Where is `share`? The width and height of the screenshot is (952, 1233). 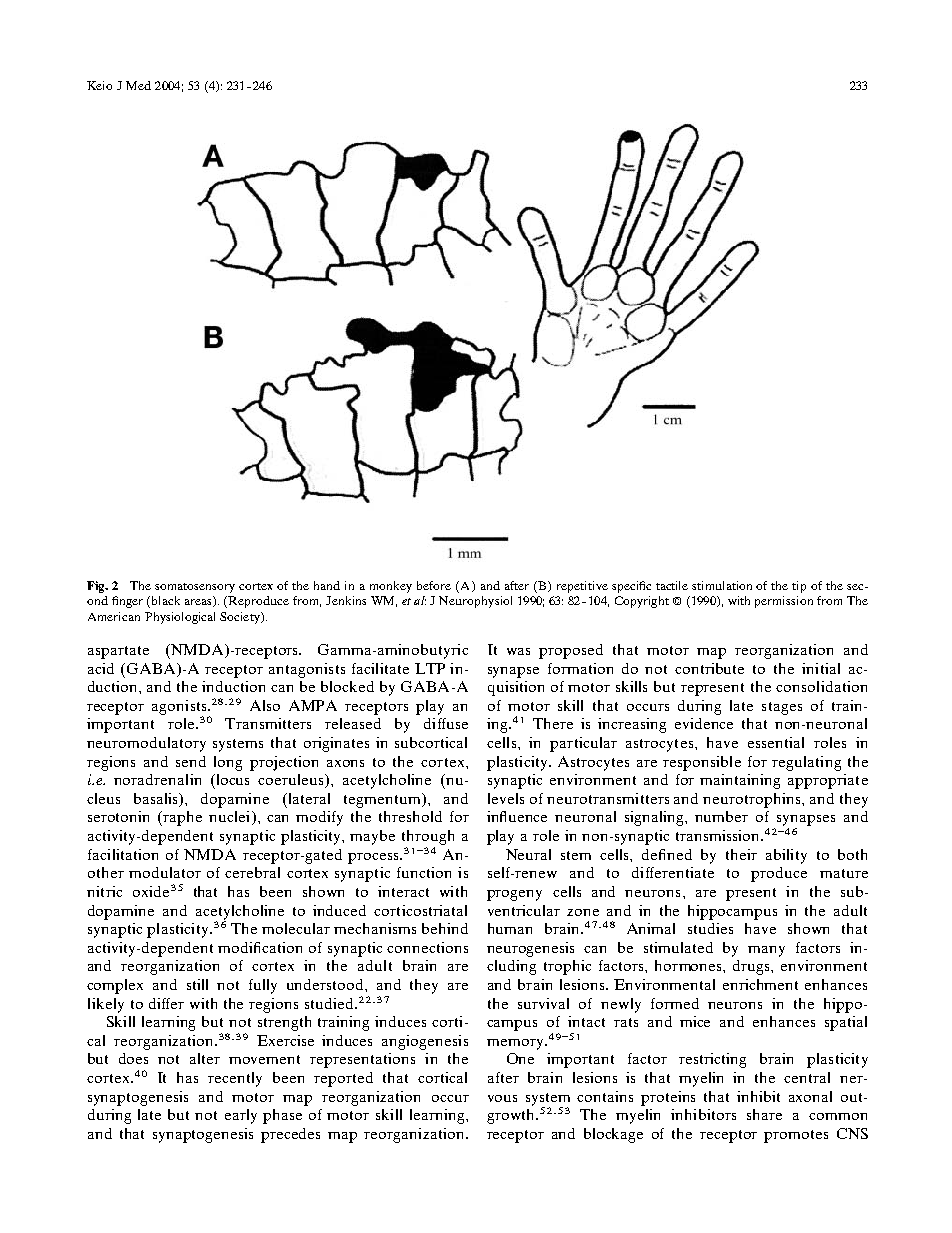
share is located at coordinates (764, 1114).
